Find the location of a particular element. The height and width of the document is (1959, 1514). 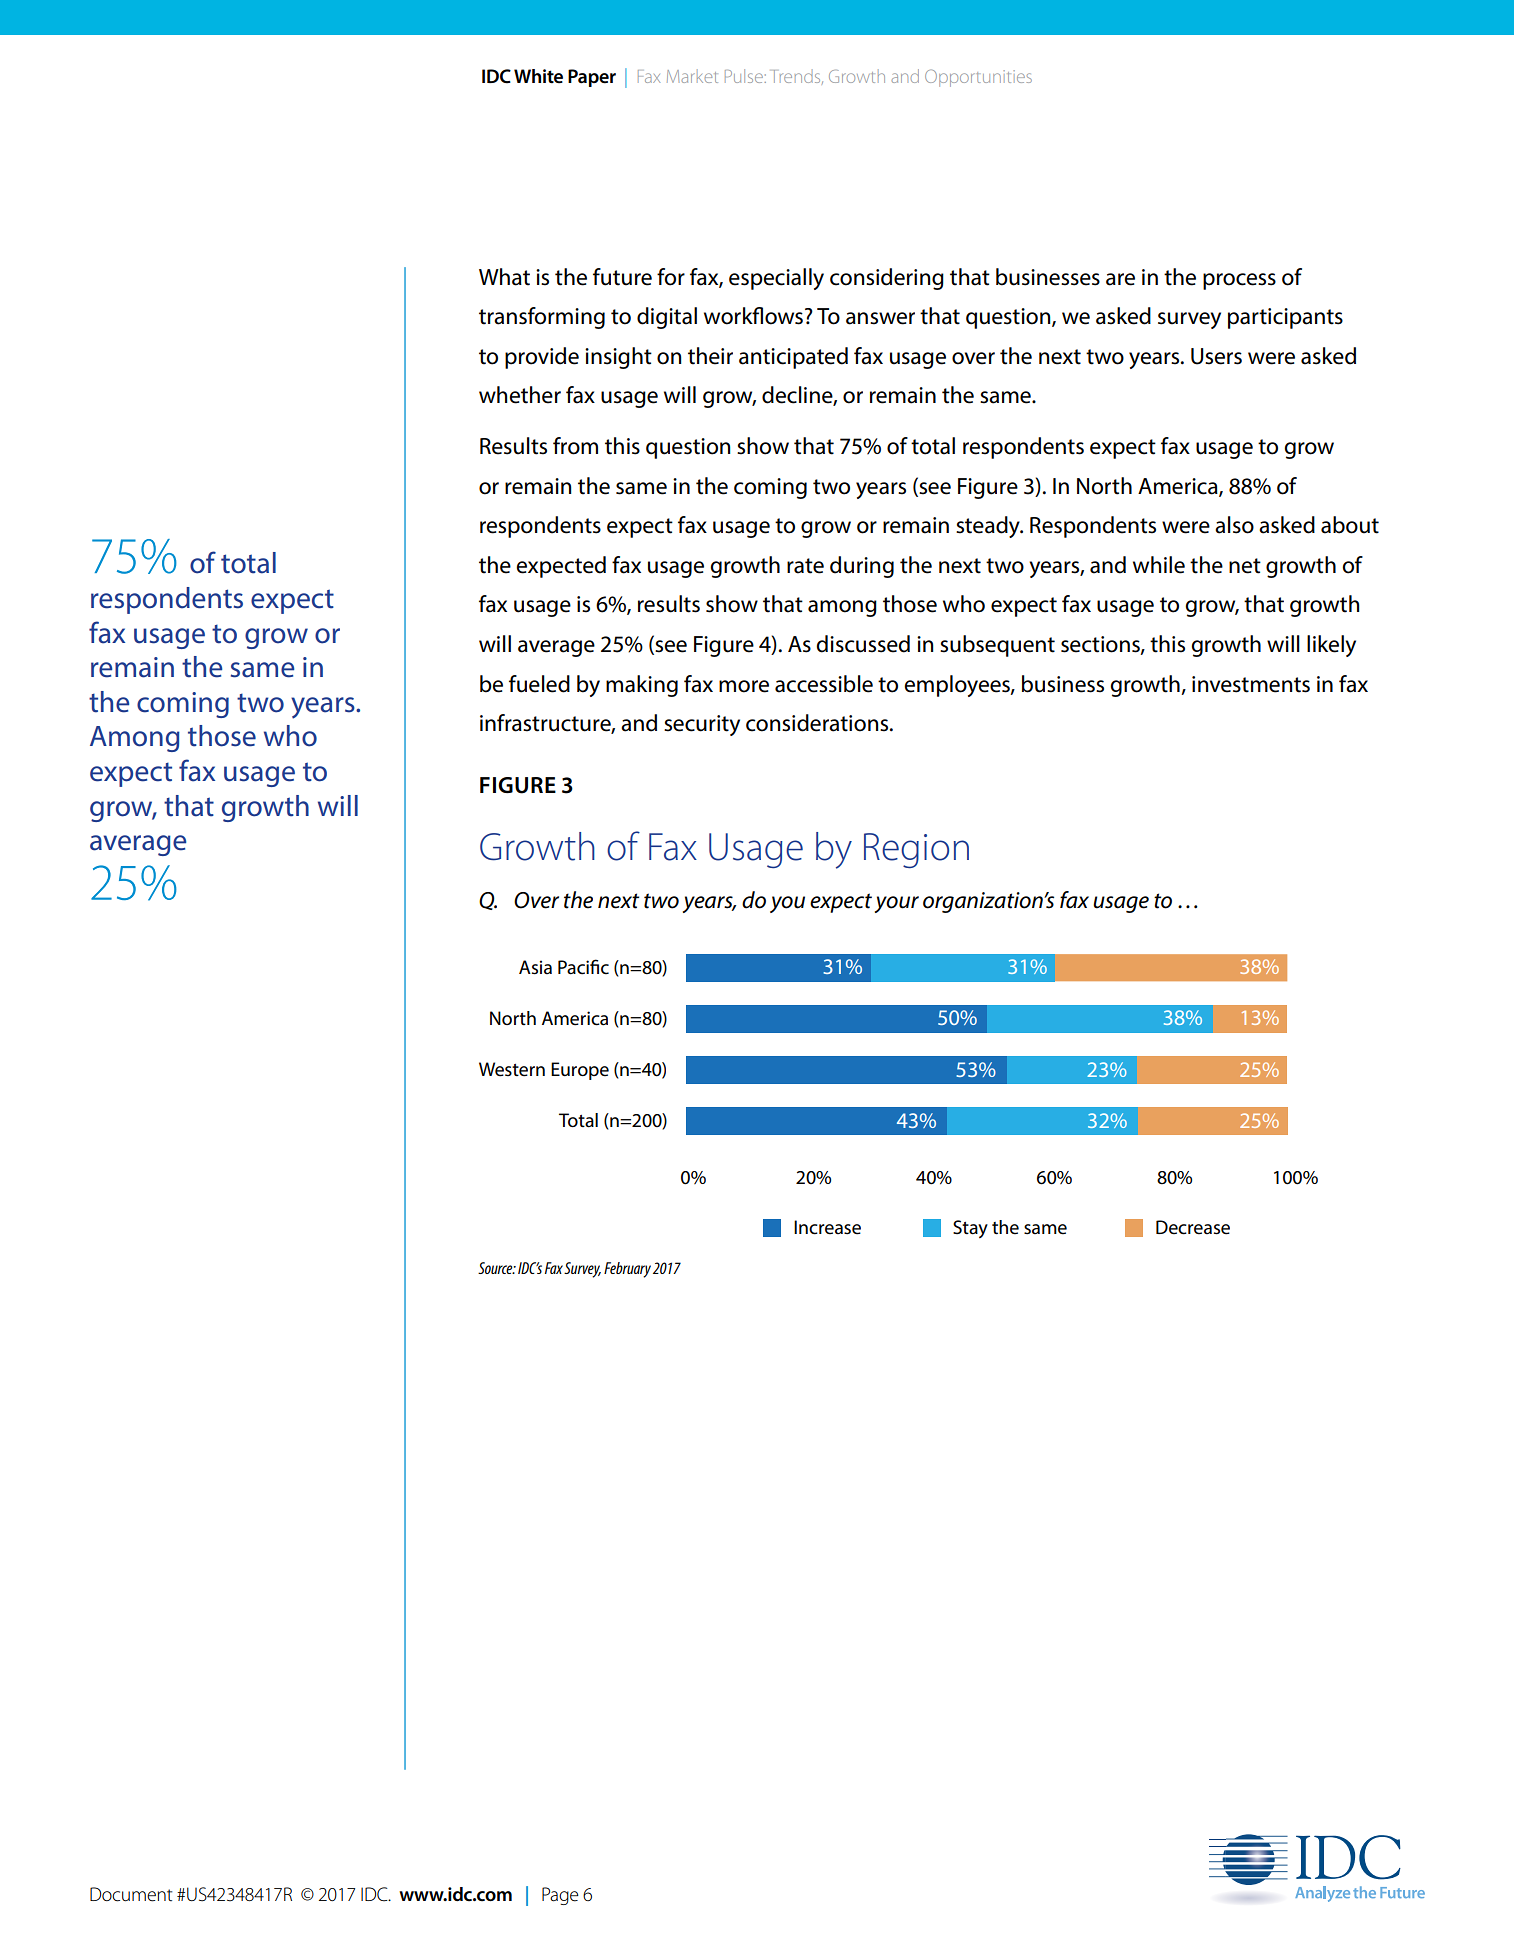

Decrease is located at coordinates (1193, 1227).
